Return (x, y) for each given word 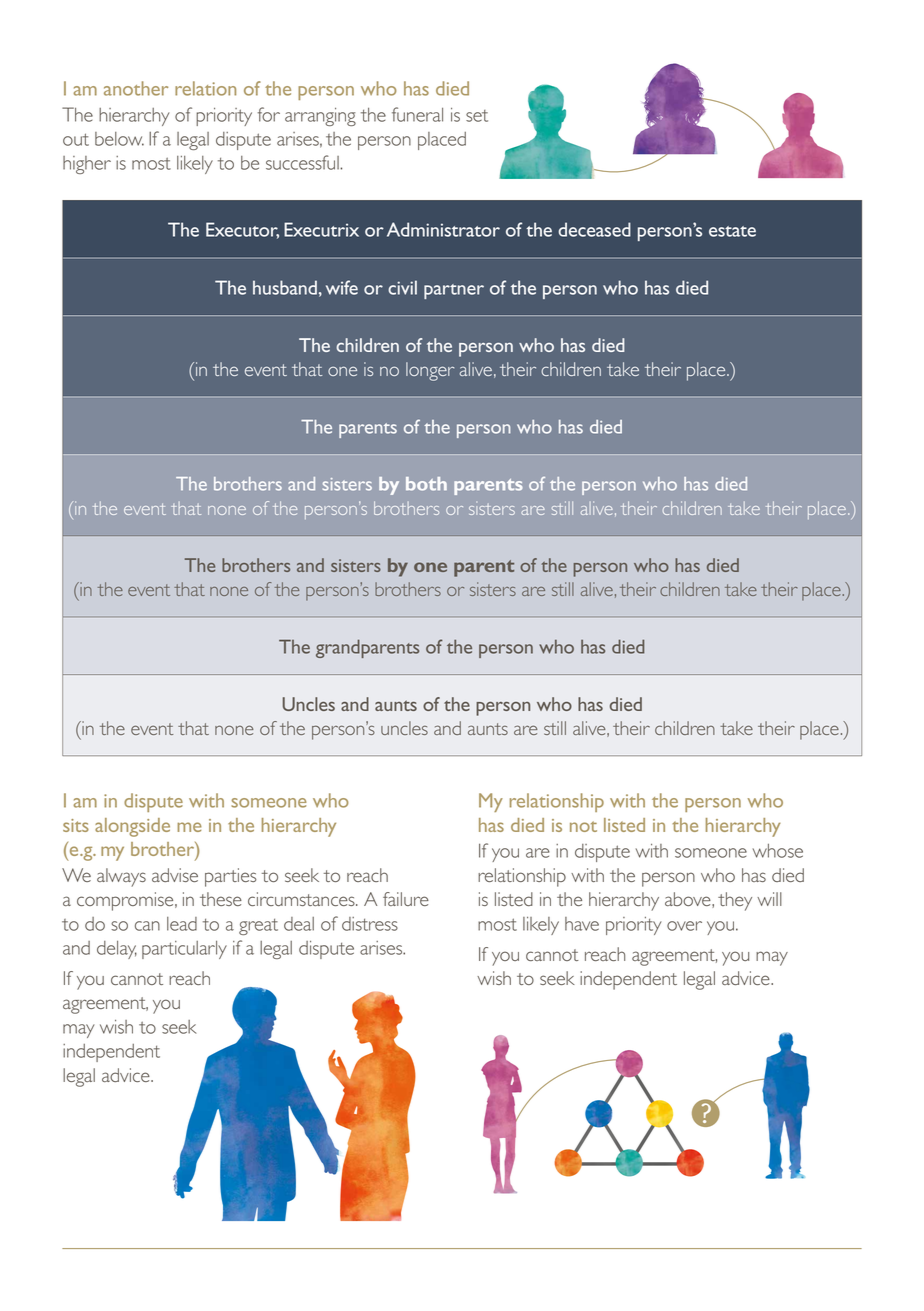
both (426, 484)
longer (430, 371)
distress (370, 924)
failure (406, 899)
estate (732, 231)
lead (182, 924)
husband (285, 287)
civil (402, 287)
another (136, 88)
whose (778, 851)
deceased (594, 229)
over (684, 926)
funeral (417, 114)
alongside (132, 827)
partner (454, 291)
